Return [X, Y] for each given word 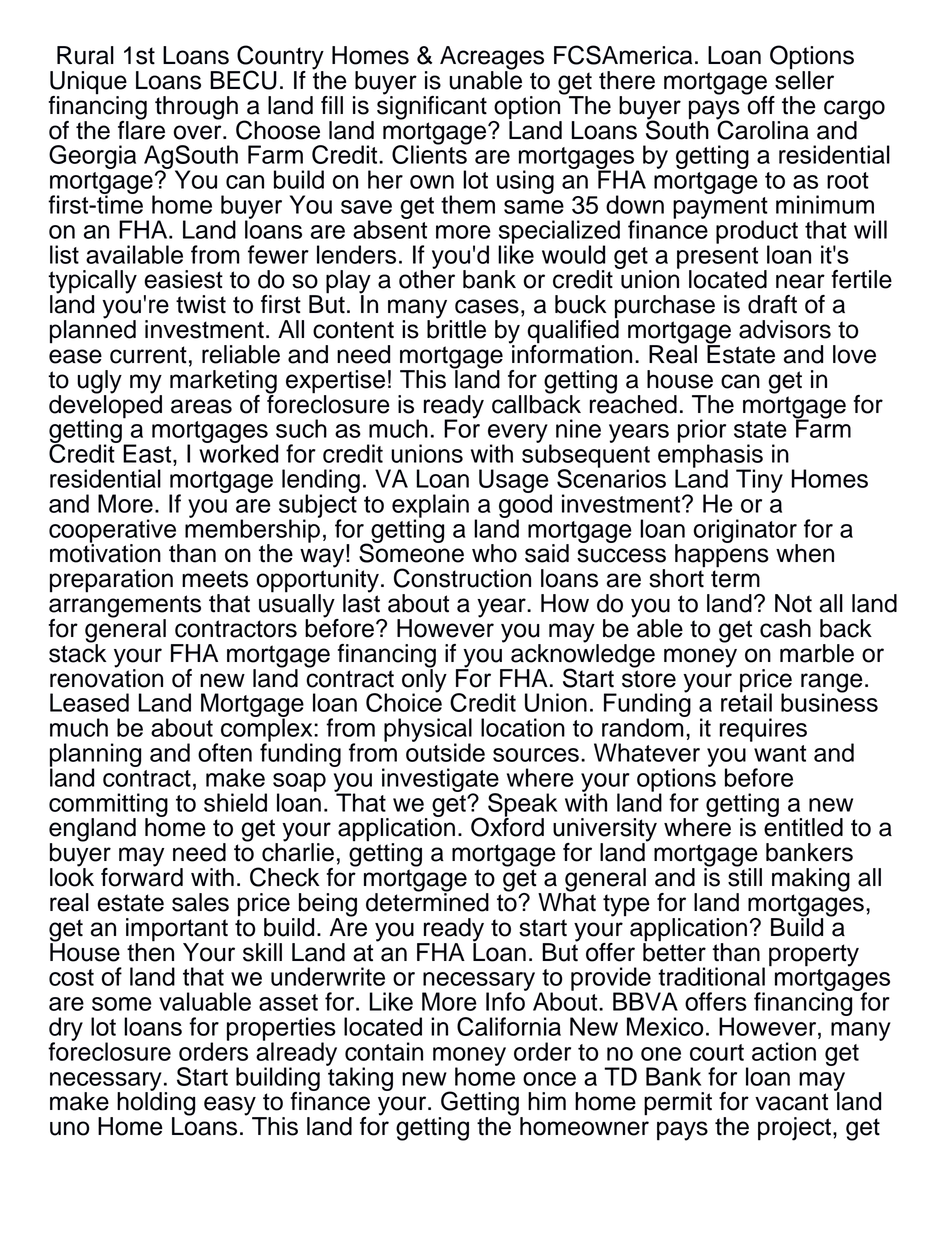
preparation [111, 581]
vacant [791, 1102]
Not [793, 603]
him [547, 1101]
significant [432, 106]
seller [804, 79]
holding [156, 1104]
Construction [462, 578]
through [196, 108]
